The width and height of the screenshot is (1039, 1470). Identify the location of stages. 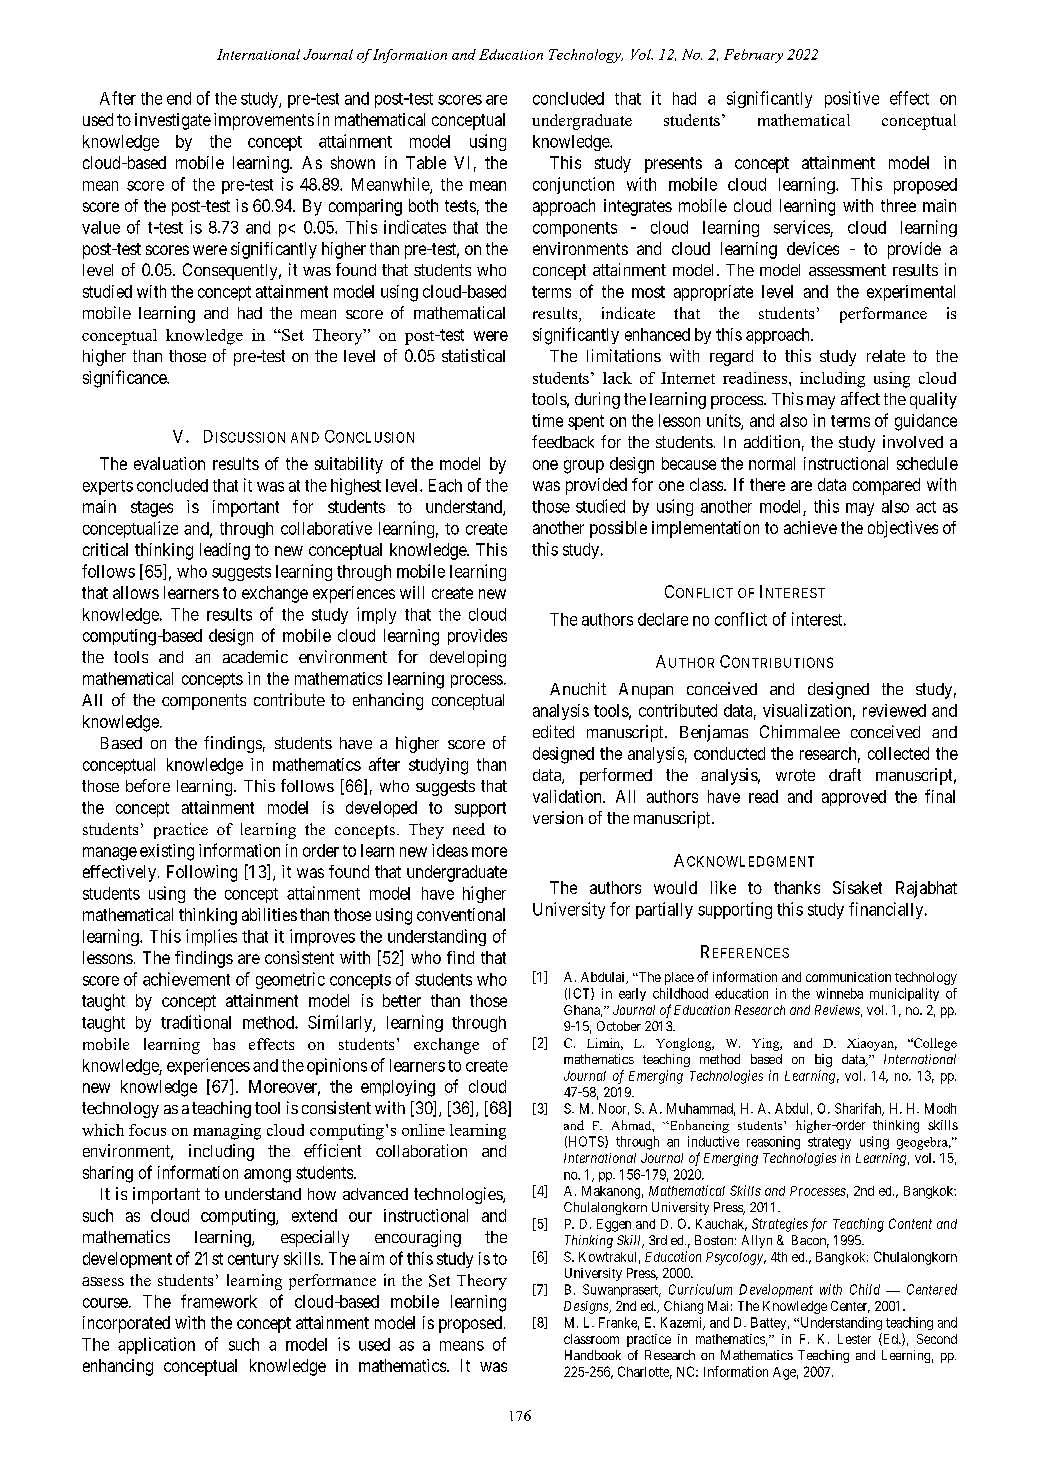
(152, 509).
